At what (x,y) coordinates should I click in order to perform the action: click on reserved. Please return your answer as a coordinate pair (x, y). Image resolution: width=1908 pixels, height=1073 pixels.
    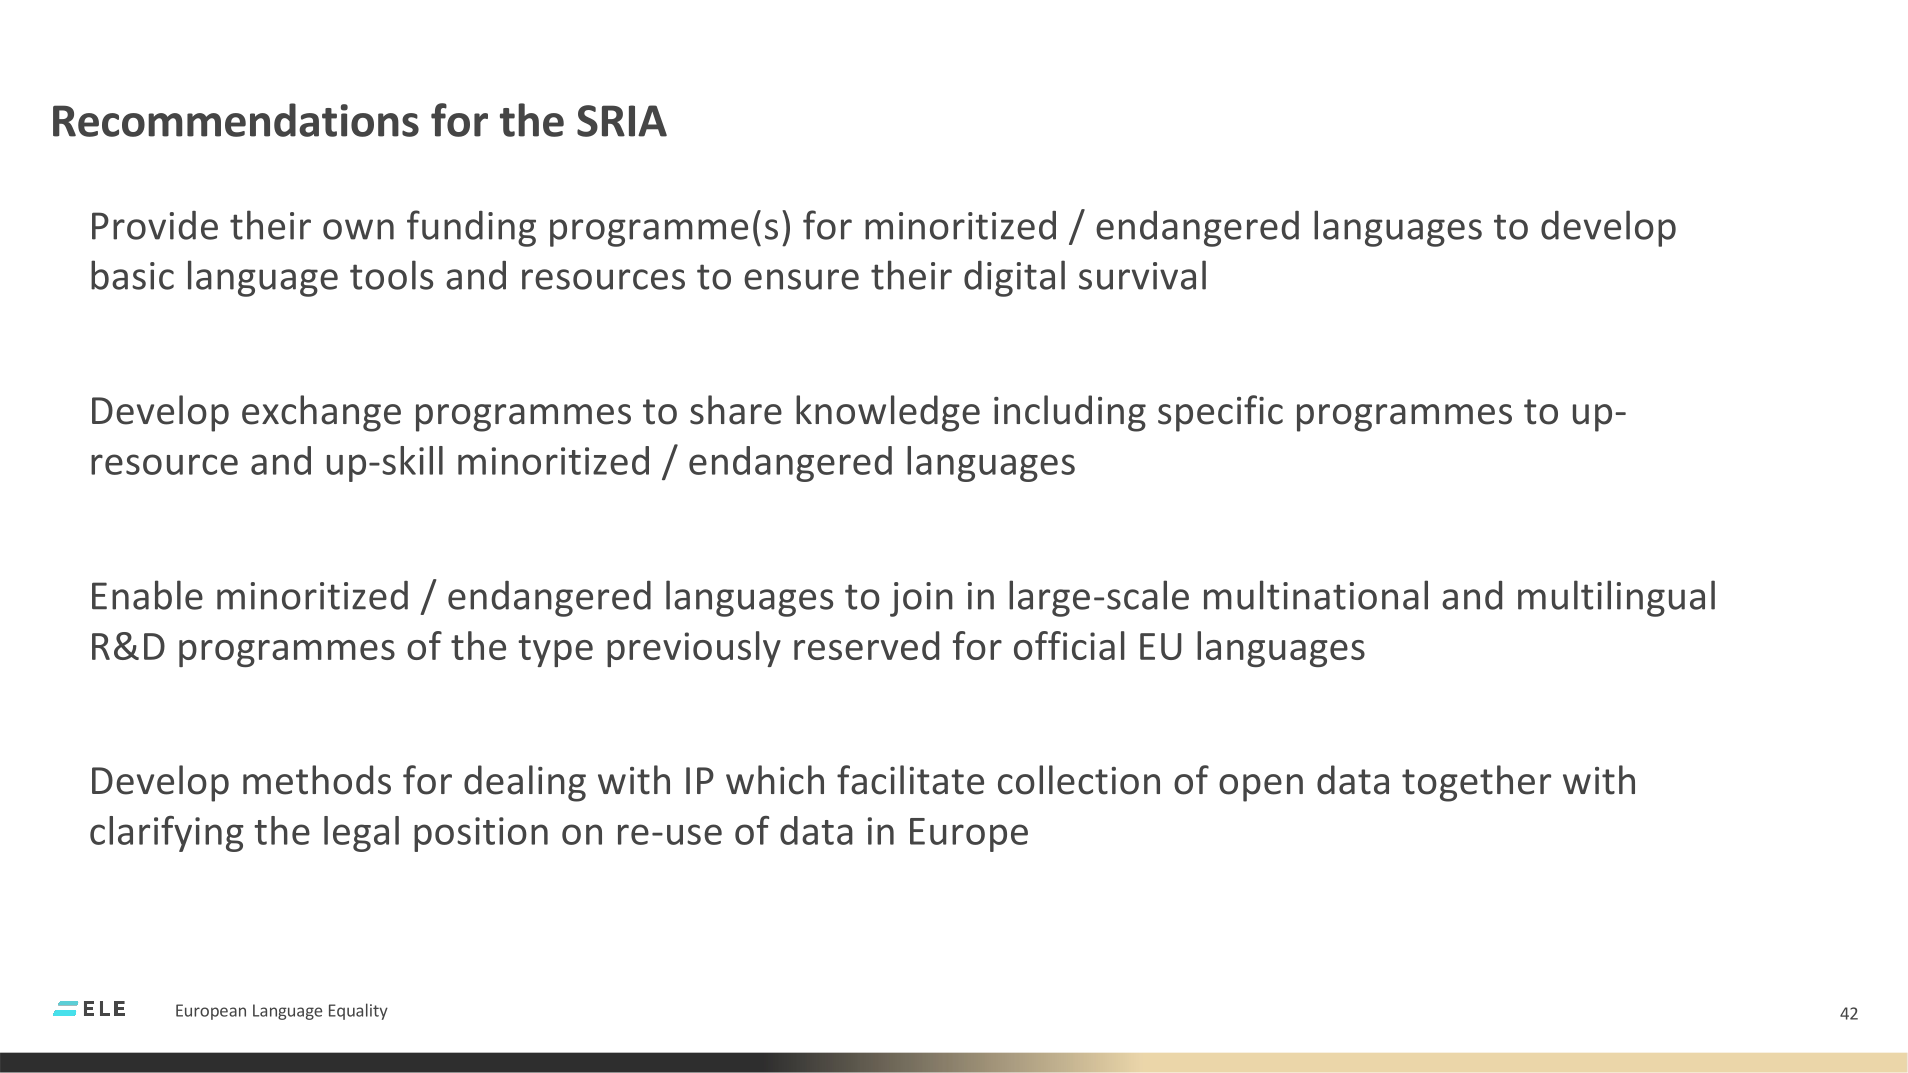
    Looking at the image, I should click on (866, 645).
